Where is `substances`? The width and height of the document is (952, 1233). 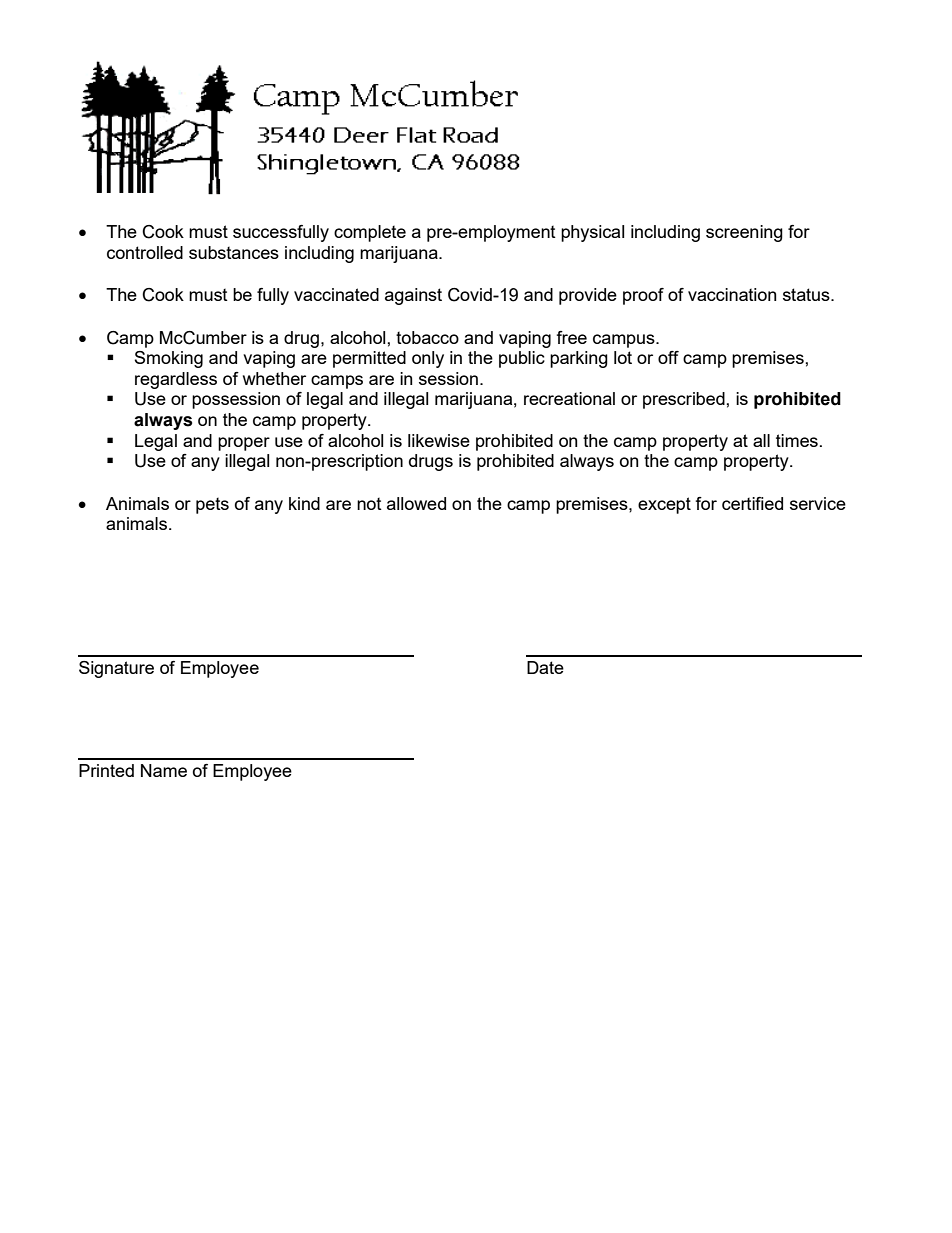
substances is located at coordinates (234, 252).
